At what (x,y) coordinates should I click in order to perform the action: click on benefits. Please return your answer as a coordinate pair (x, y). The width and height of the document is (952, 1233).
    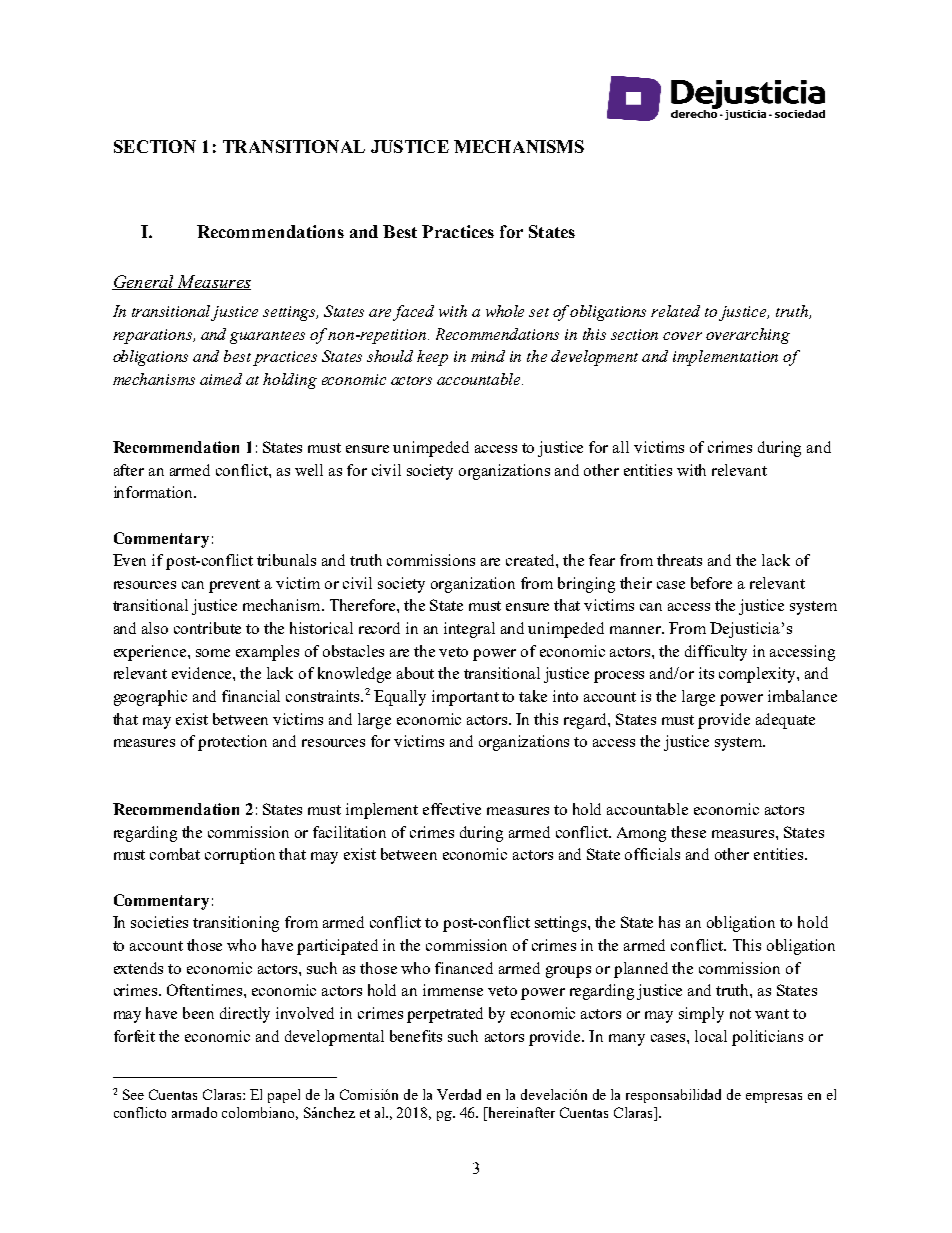
    Looking at the image, I should click on (416, 1036).
